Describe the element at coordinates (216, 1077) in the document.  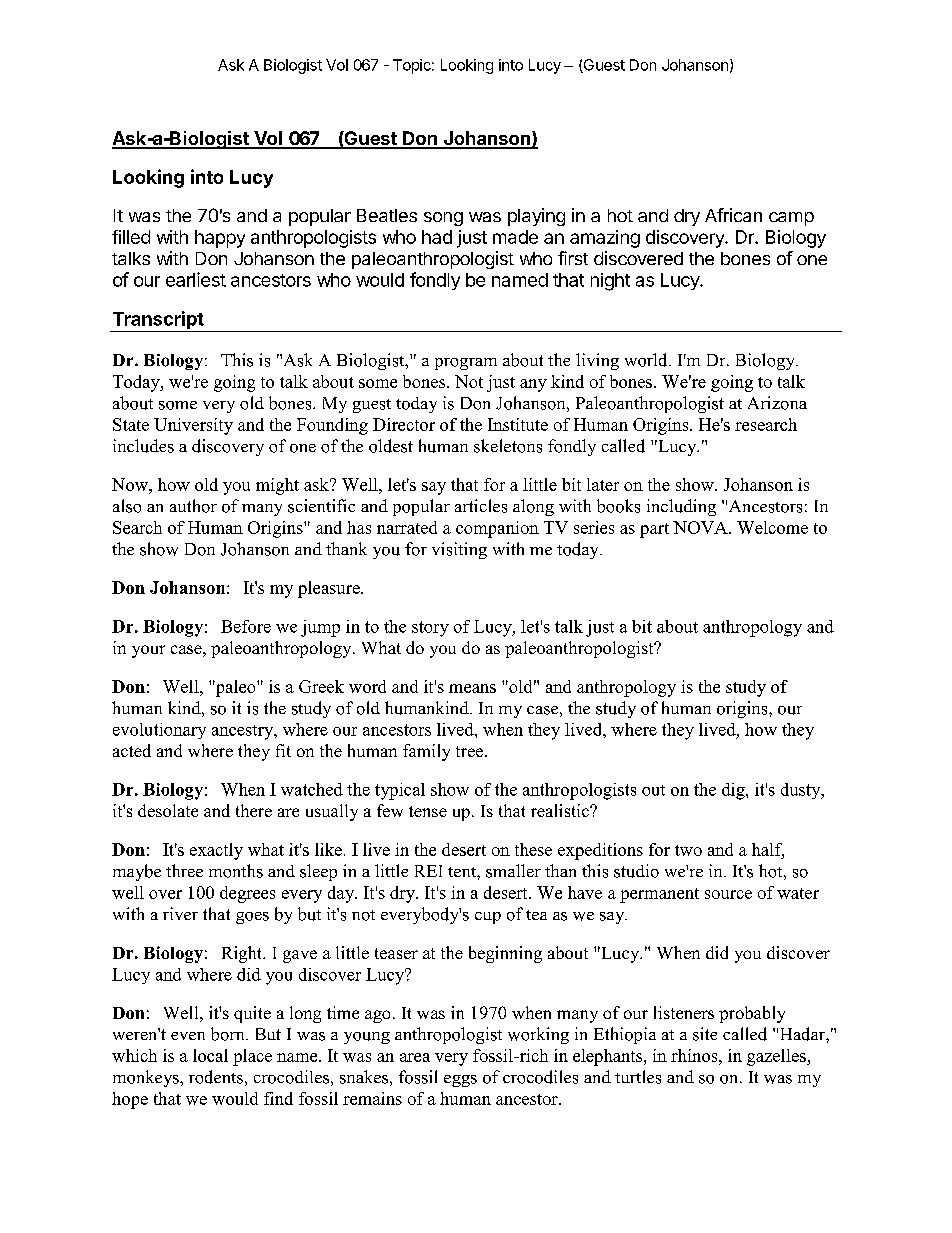
I see `rodents` at that location.
